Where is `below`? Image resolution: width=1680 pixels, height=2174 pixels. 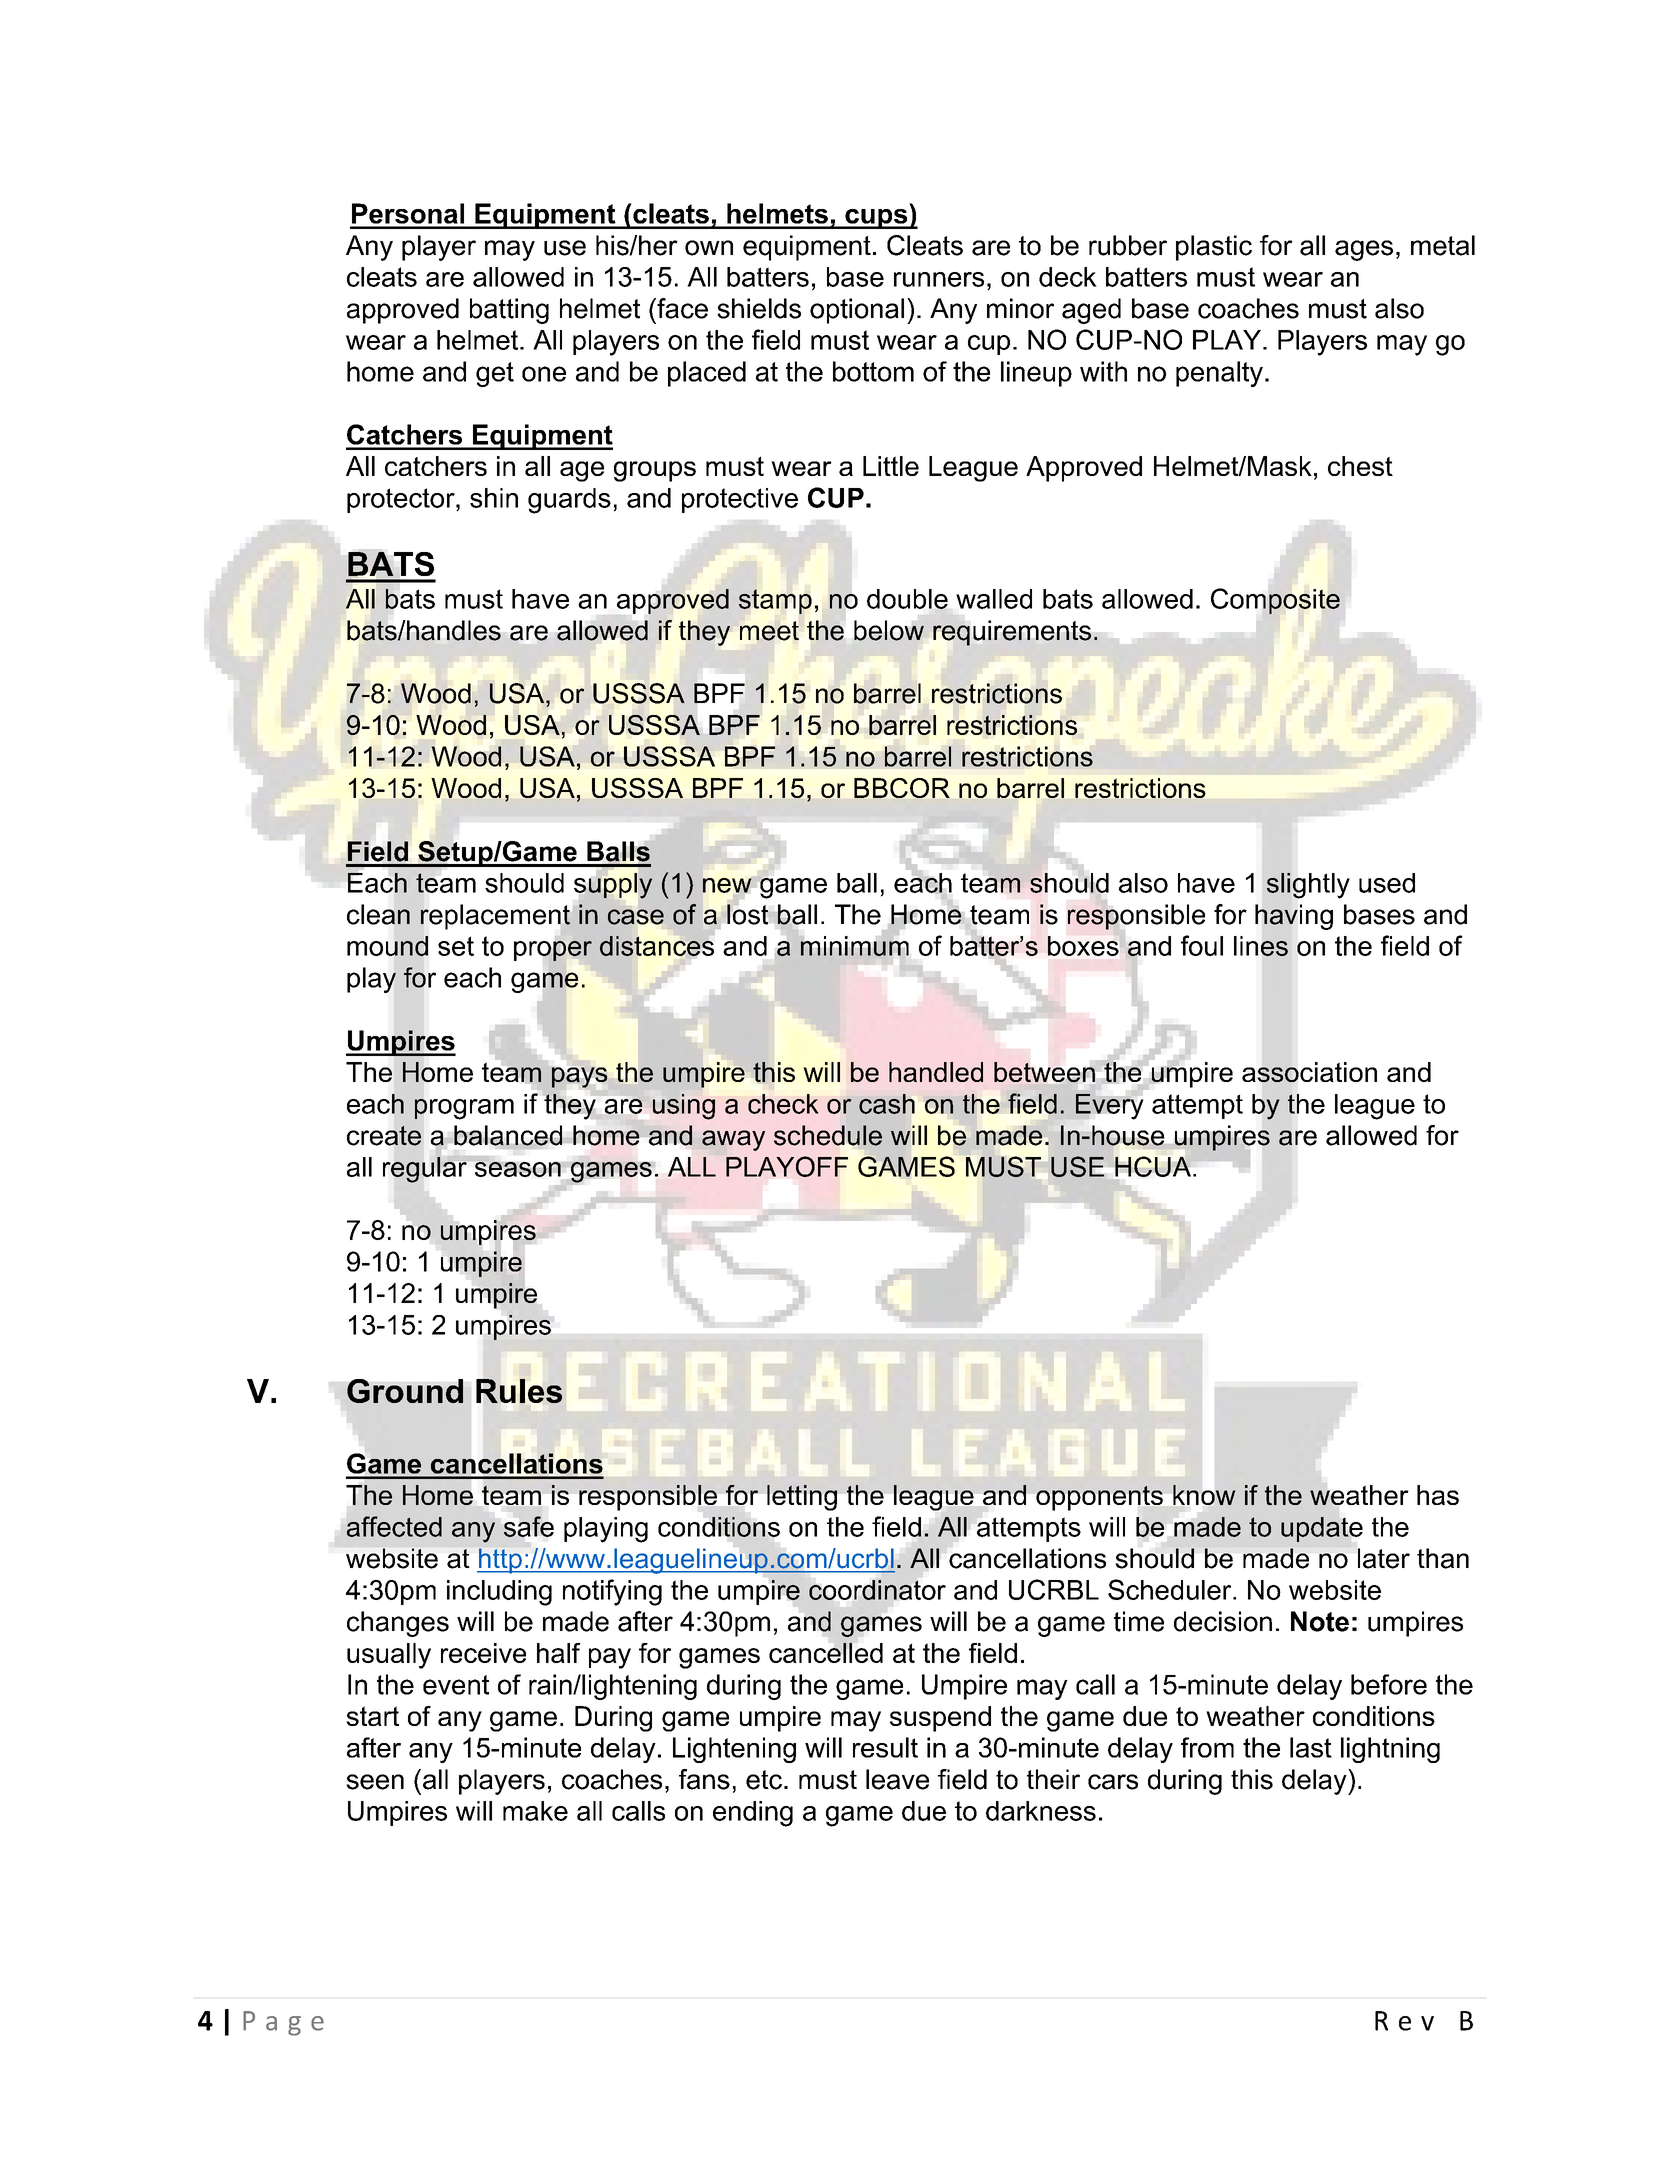 below is located at coordinates (889, 630).
